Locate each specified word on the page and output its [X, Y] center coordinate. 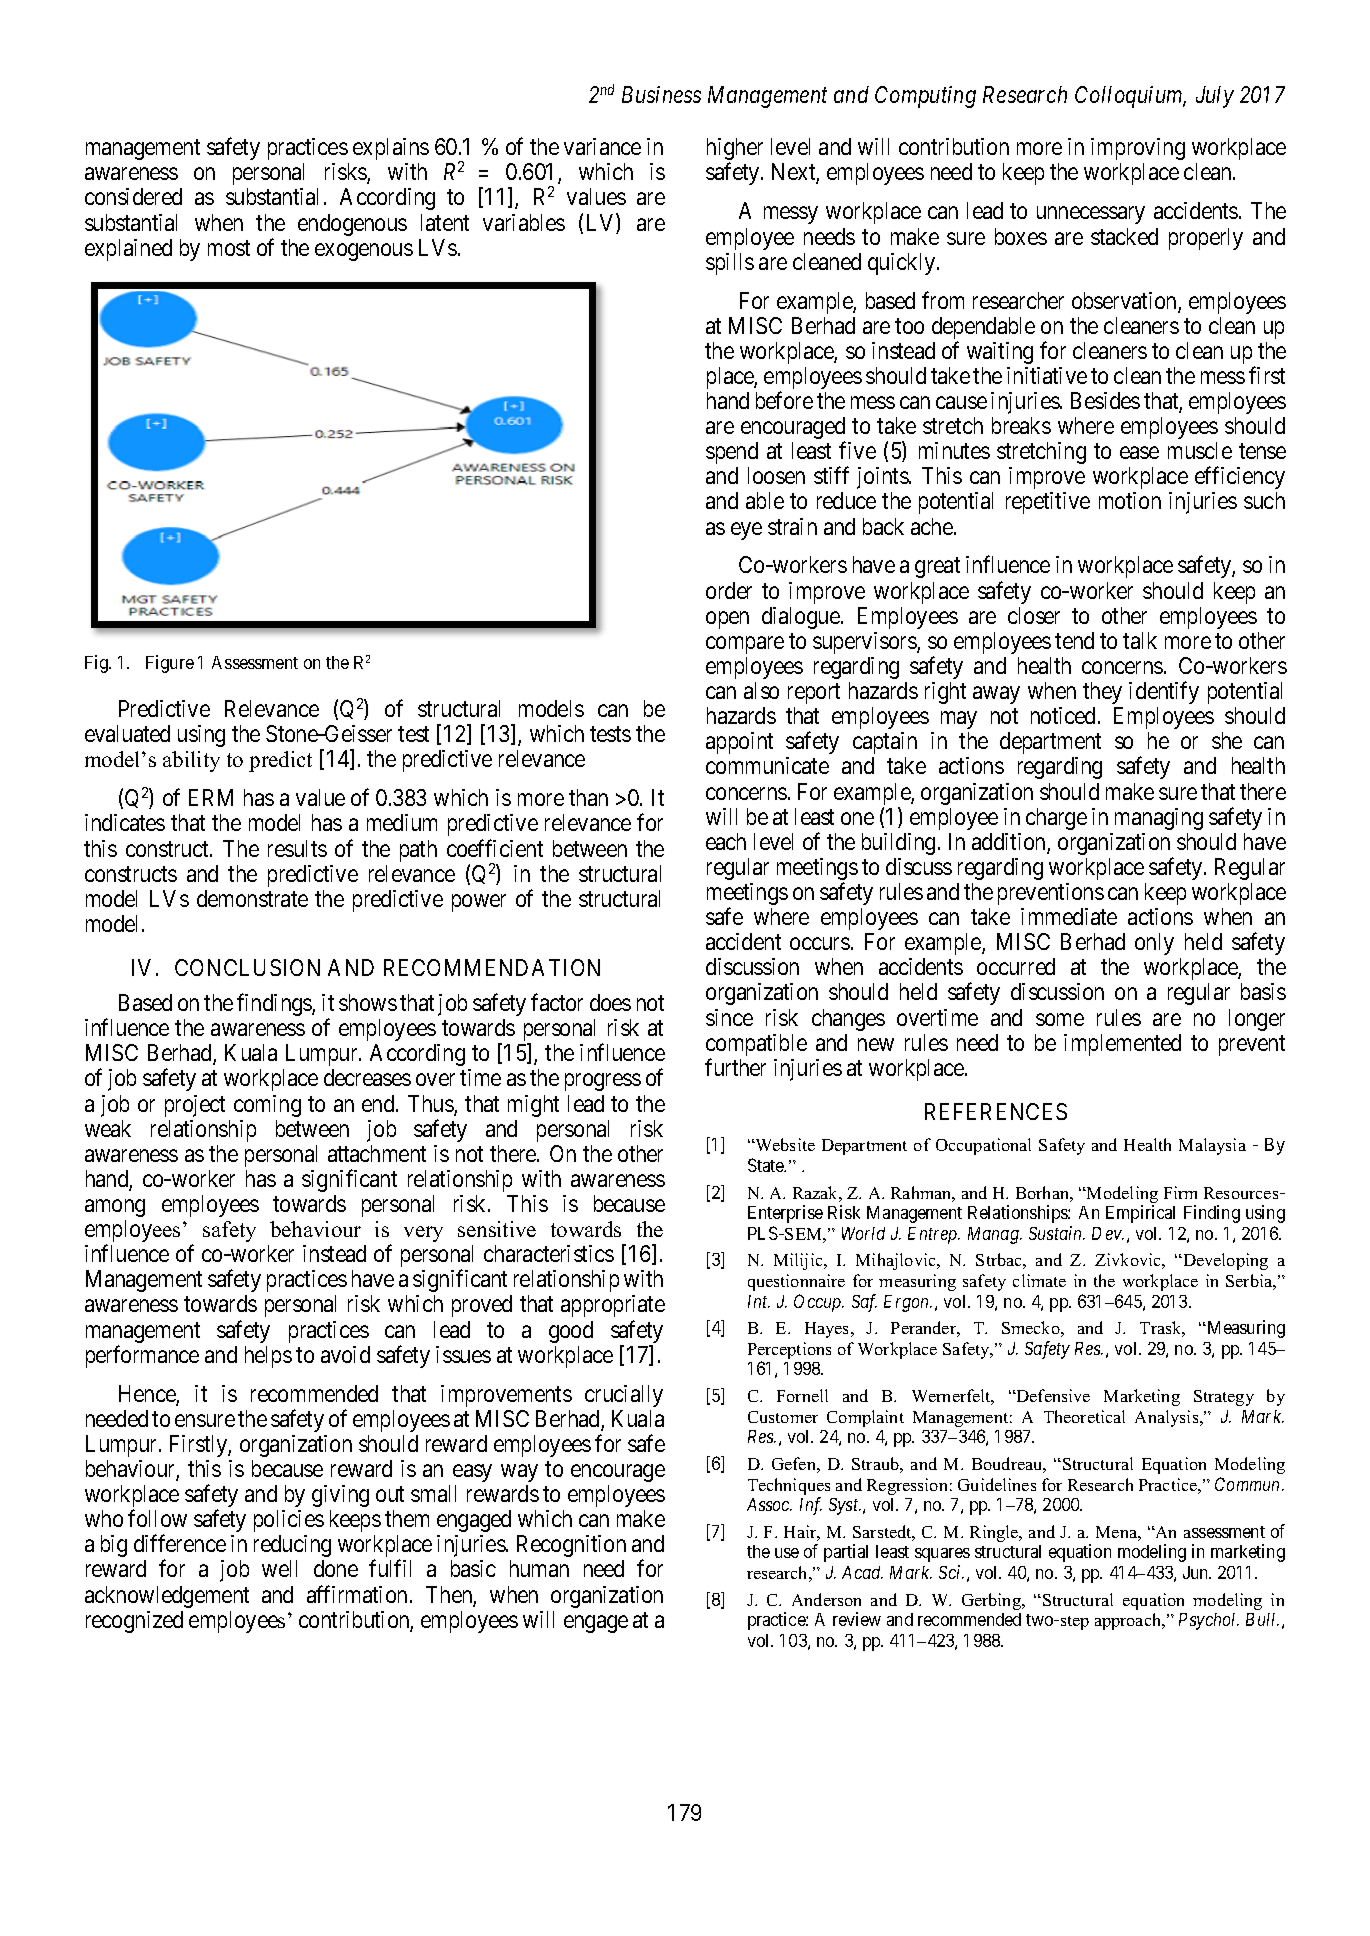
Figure [170, 664]
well [279, 1568]
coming [267, 1106]
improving [1138, 149]
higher [735, 150]
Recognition [571, 1546]
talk [1140, 640]
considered [133, 196]
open [727, 620]
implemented [1122, 1045]
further [735, 1067]
